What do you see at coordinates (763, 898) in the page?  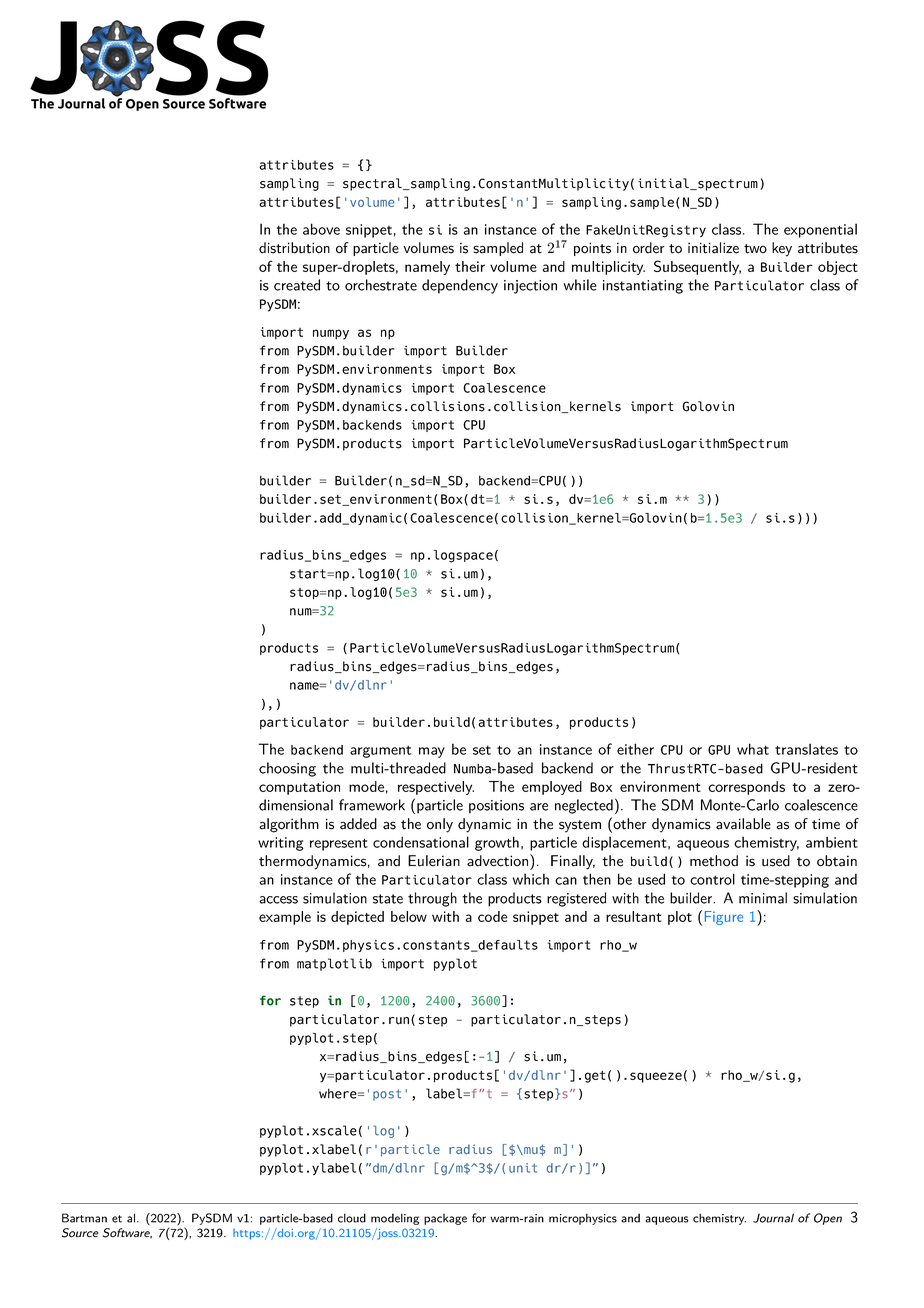 I see `minimal` at bounding box center [763, 898].
